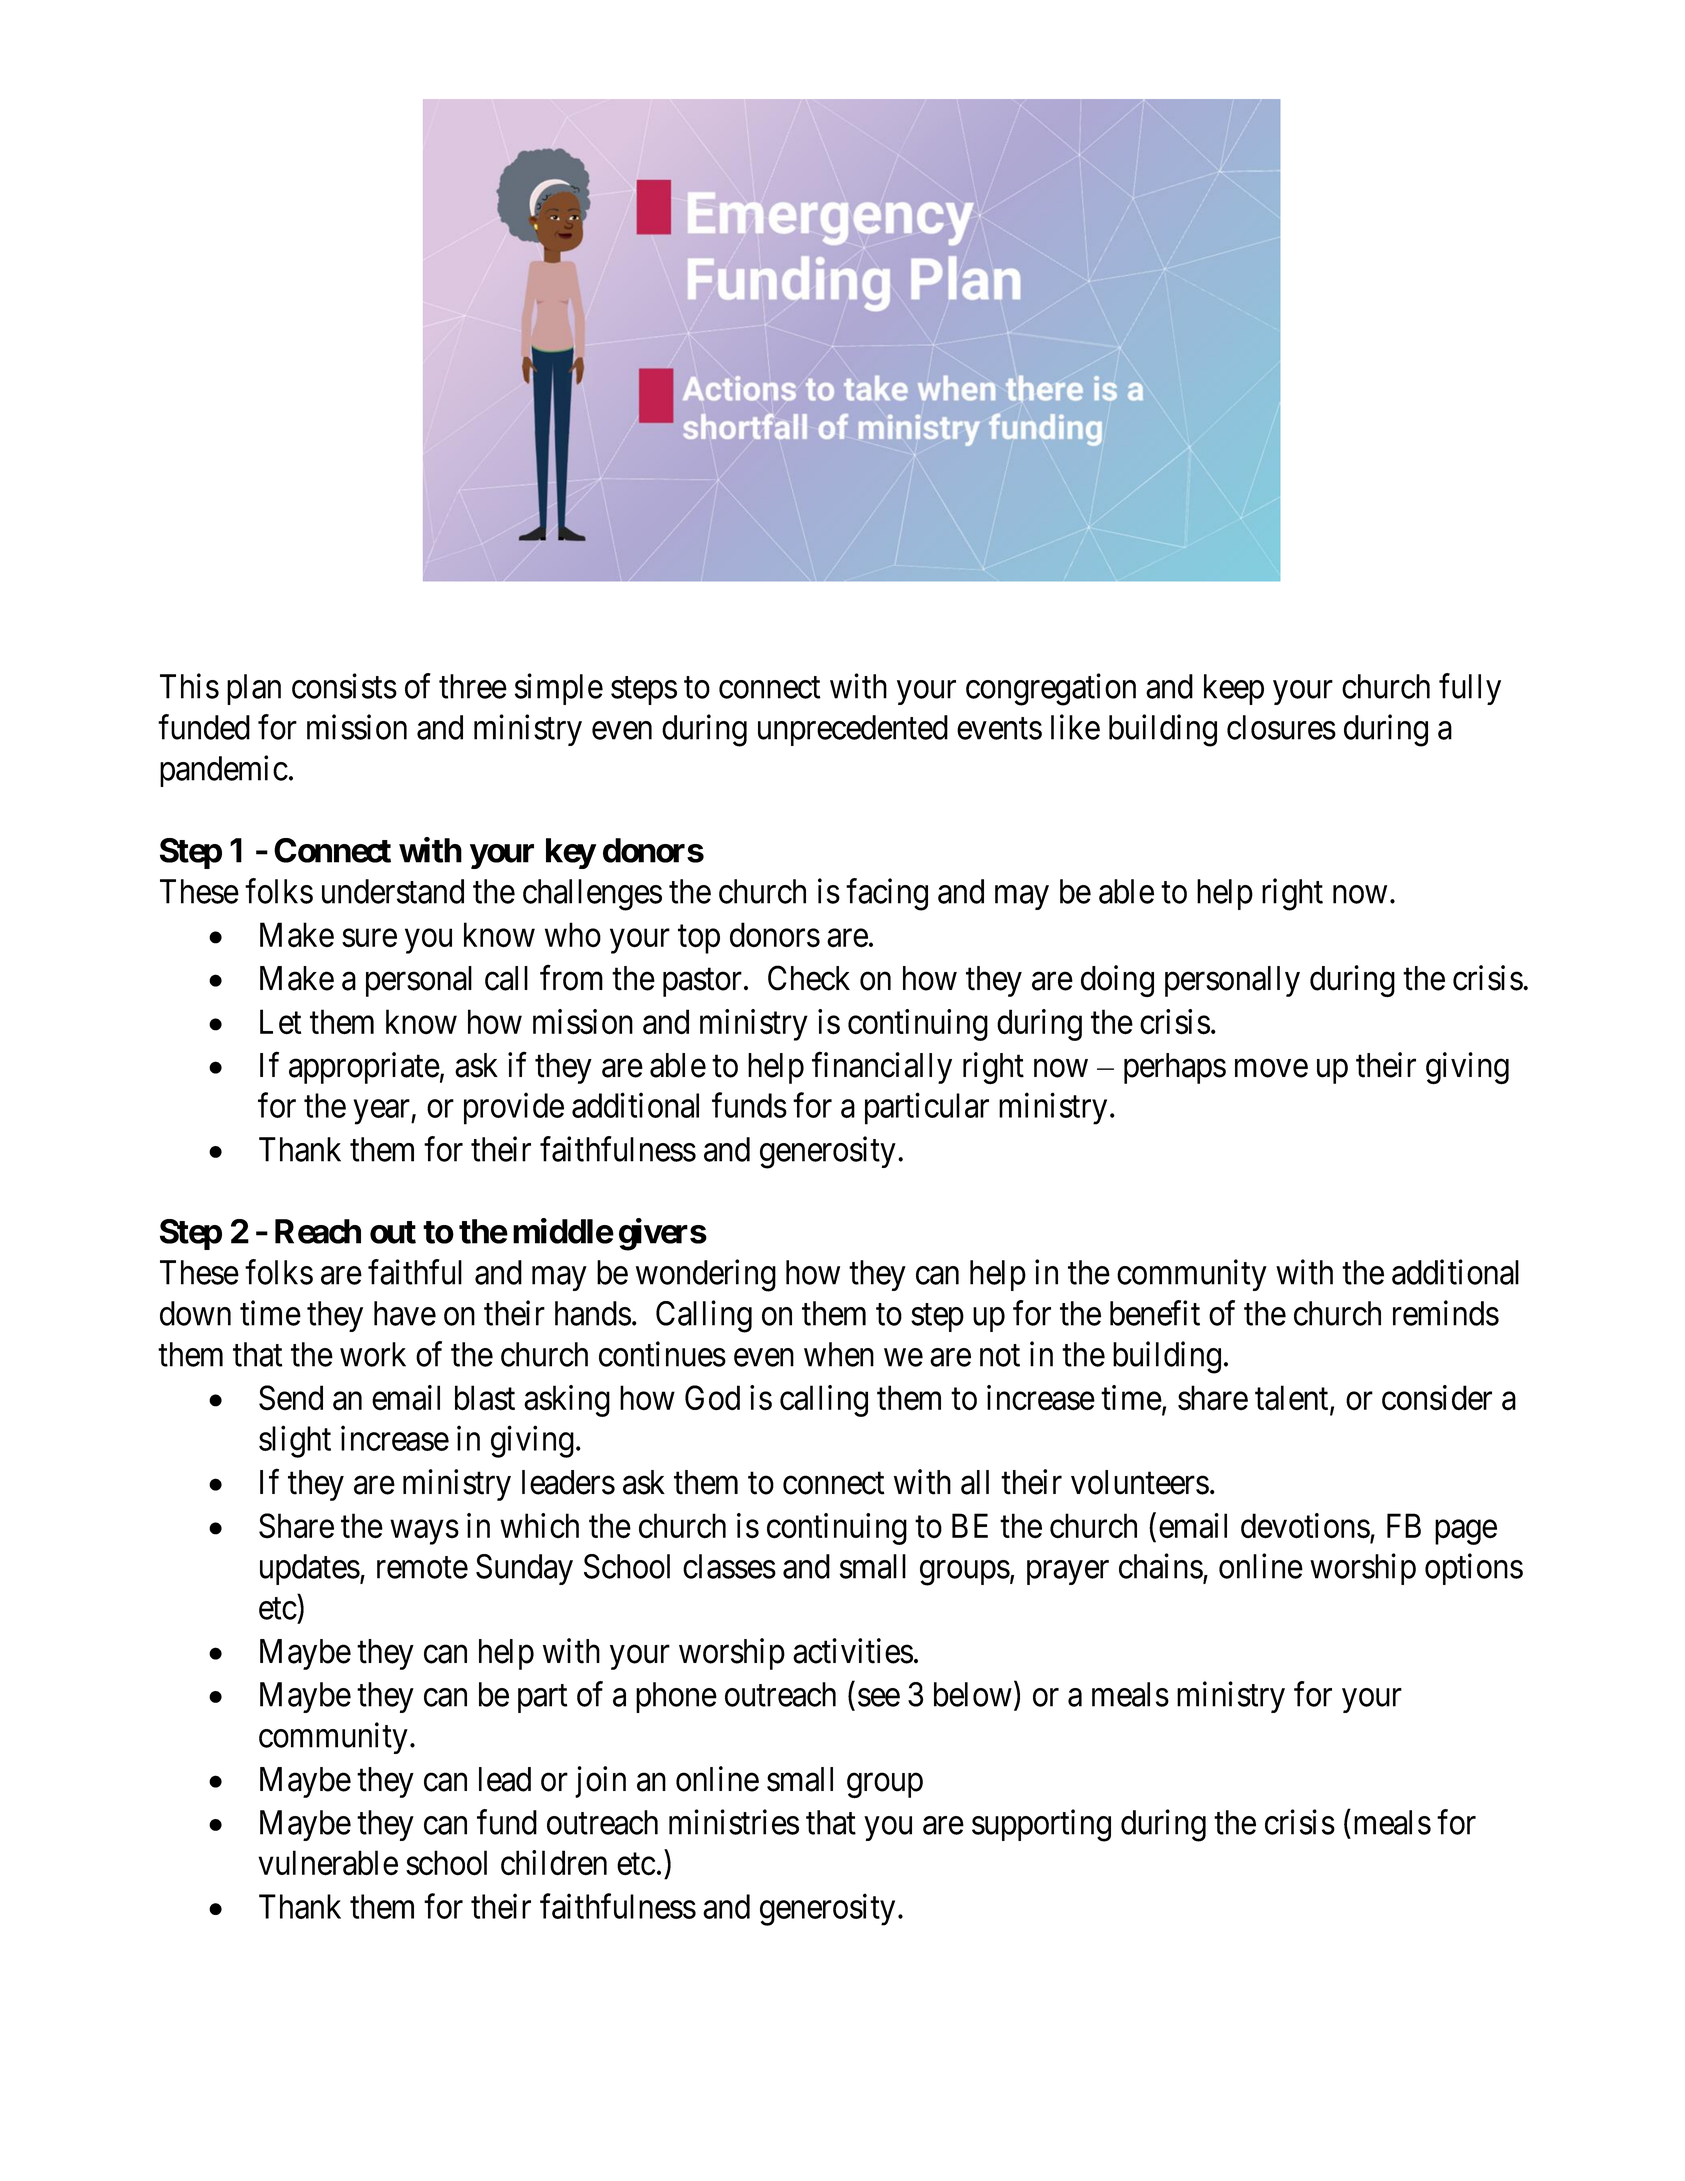  Describe the element at coordinates (1234, 689) in the screenshot. I see `keep` at that location.
